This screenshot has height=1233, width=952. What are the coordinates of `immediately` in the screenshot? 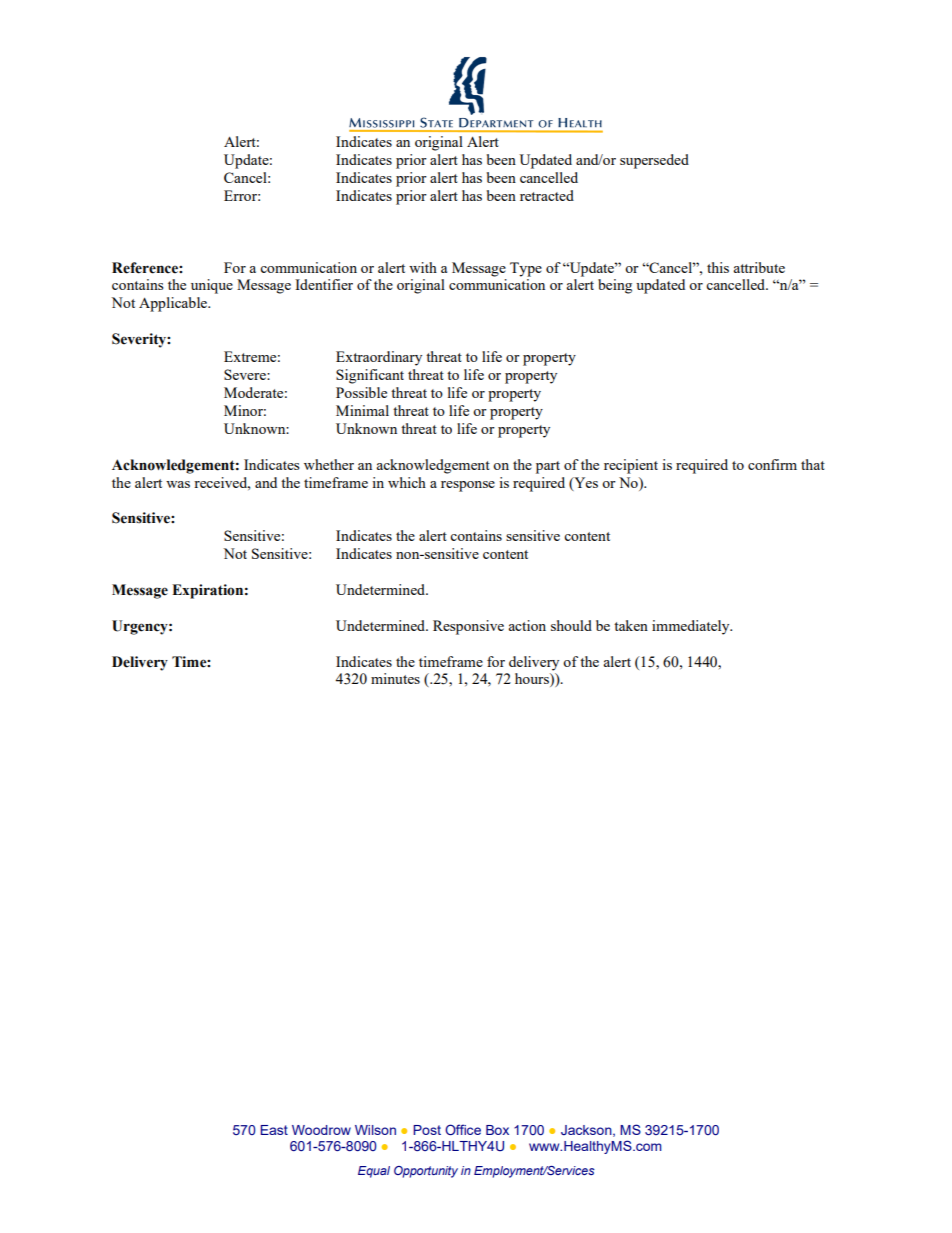 It's located at (692, 627).
